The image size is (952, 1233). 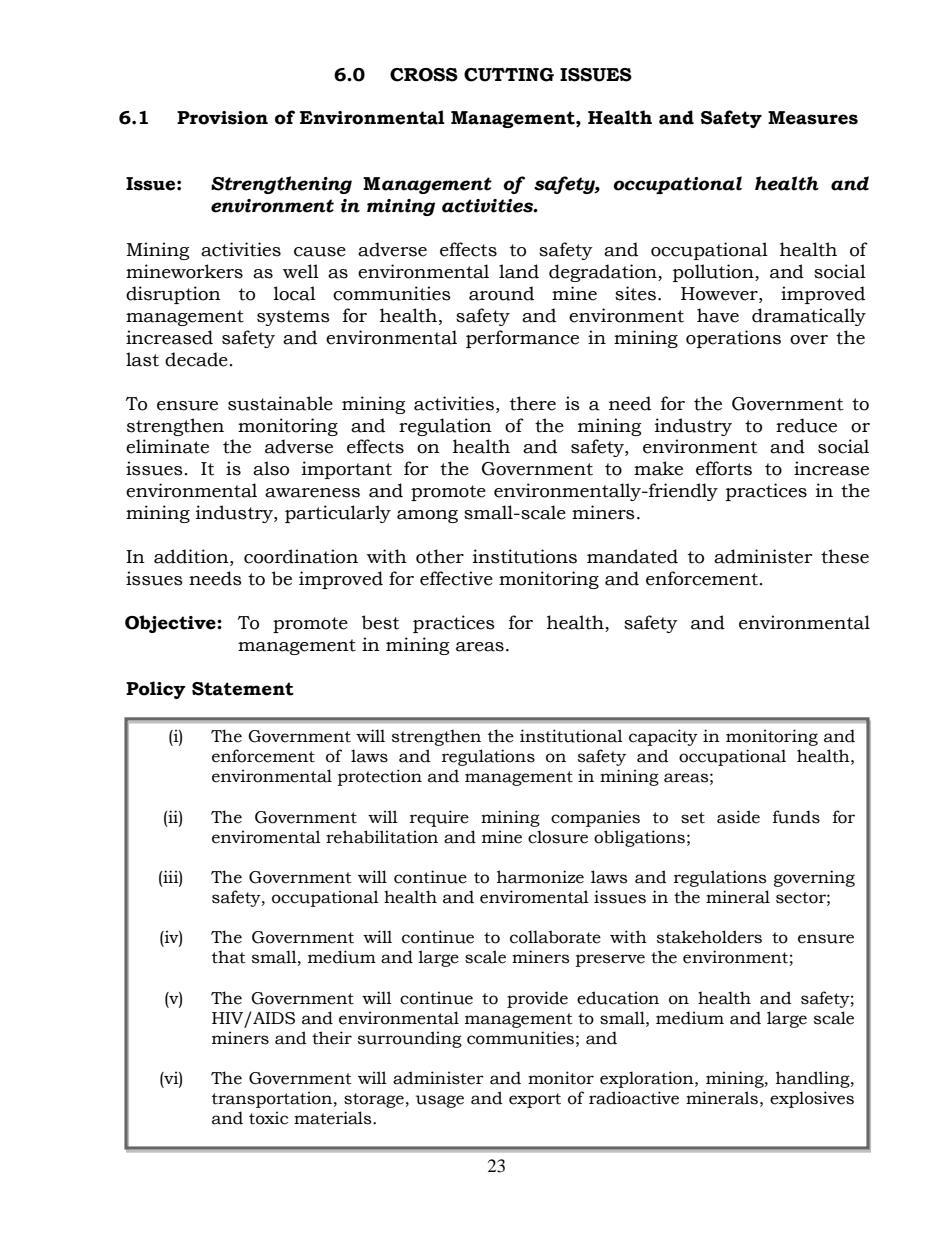 What do you see at coordinates (813, 118) in the screenshot?
I see `Measures` at bounding box center [813, 118].
